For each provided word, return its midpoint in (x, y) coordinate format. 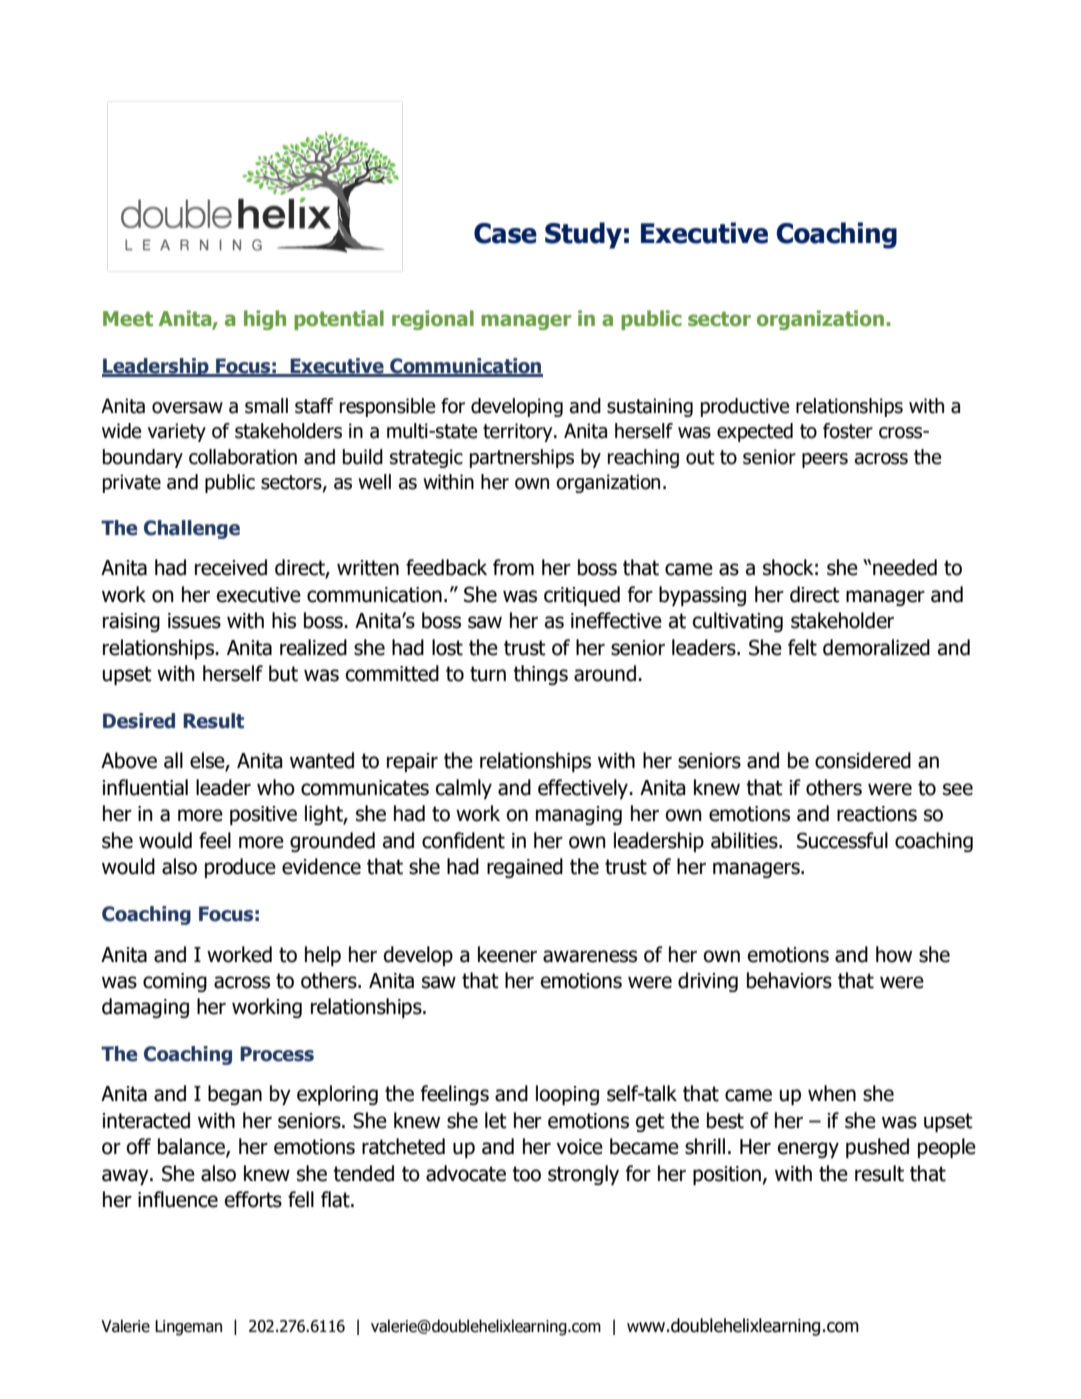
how (894, 954)
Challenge (192, 529)
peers (825, 460)
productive (745, 407)
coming (175, 982)
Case (505, 233)
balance (192, 1147)
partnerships (522, 458)
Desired (139, 721)
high (265, 320)
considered (863, 760)
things (540, 675)
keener (507, 954)
